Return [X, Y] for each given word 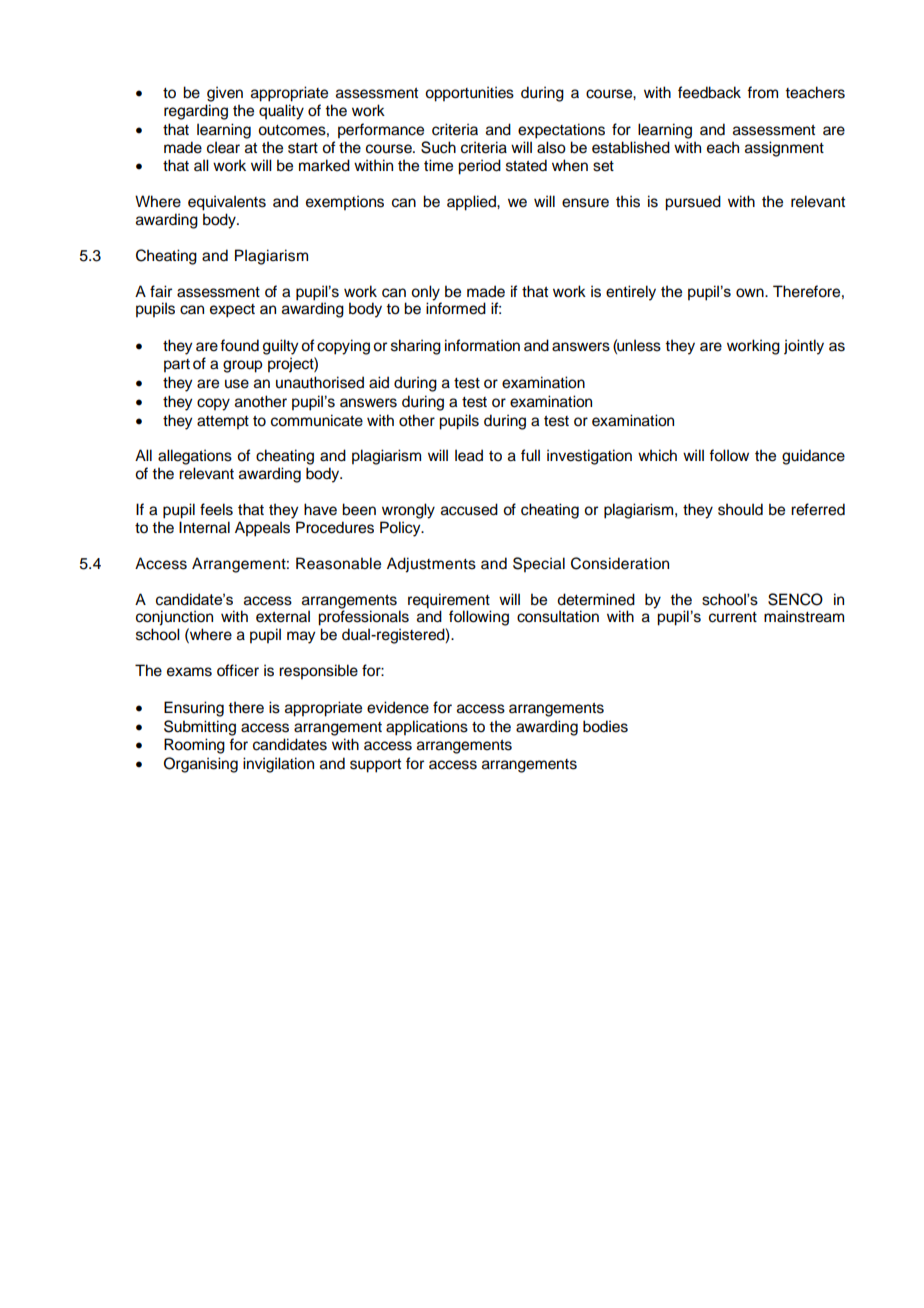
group [242, 366]
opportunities [469, 94]
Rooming [194, 746]
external [283, 616]
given [225, 94]
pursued [693, 203]
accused [469, 509]
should [740, 509]
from [762, 92]
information [482, 345]
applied [472, 203]
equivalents [227, 203]
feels [216, 509]
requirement [449, 601]
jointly [804, 347]
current [733, 617]
